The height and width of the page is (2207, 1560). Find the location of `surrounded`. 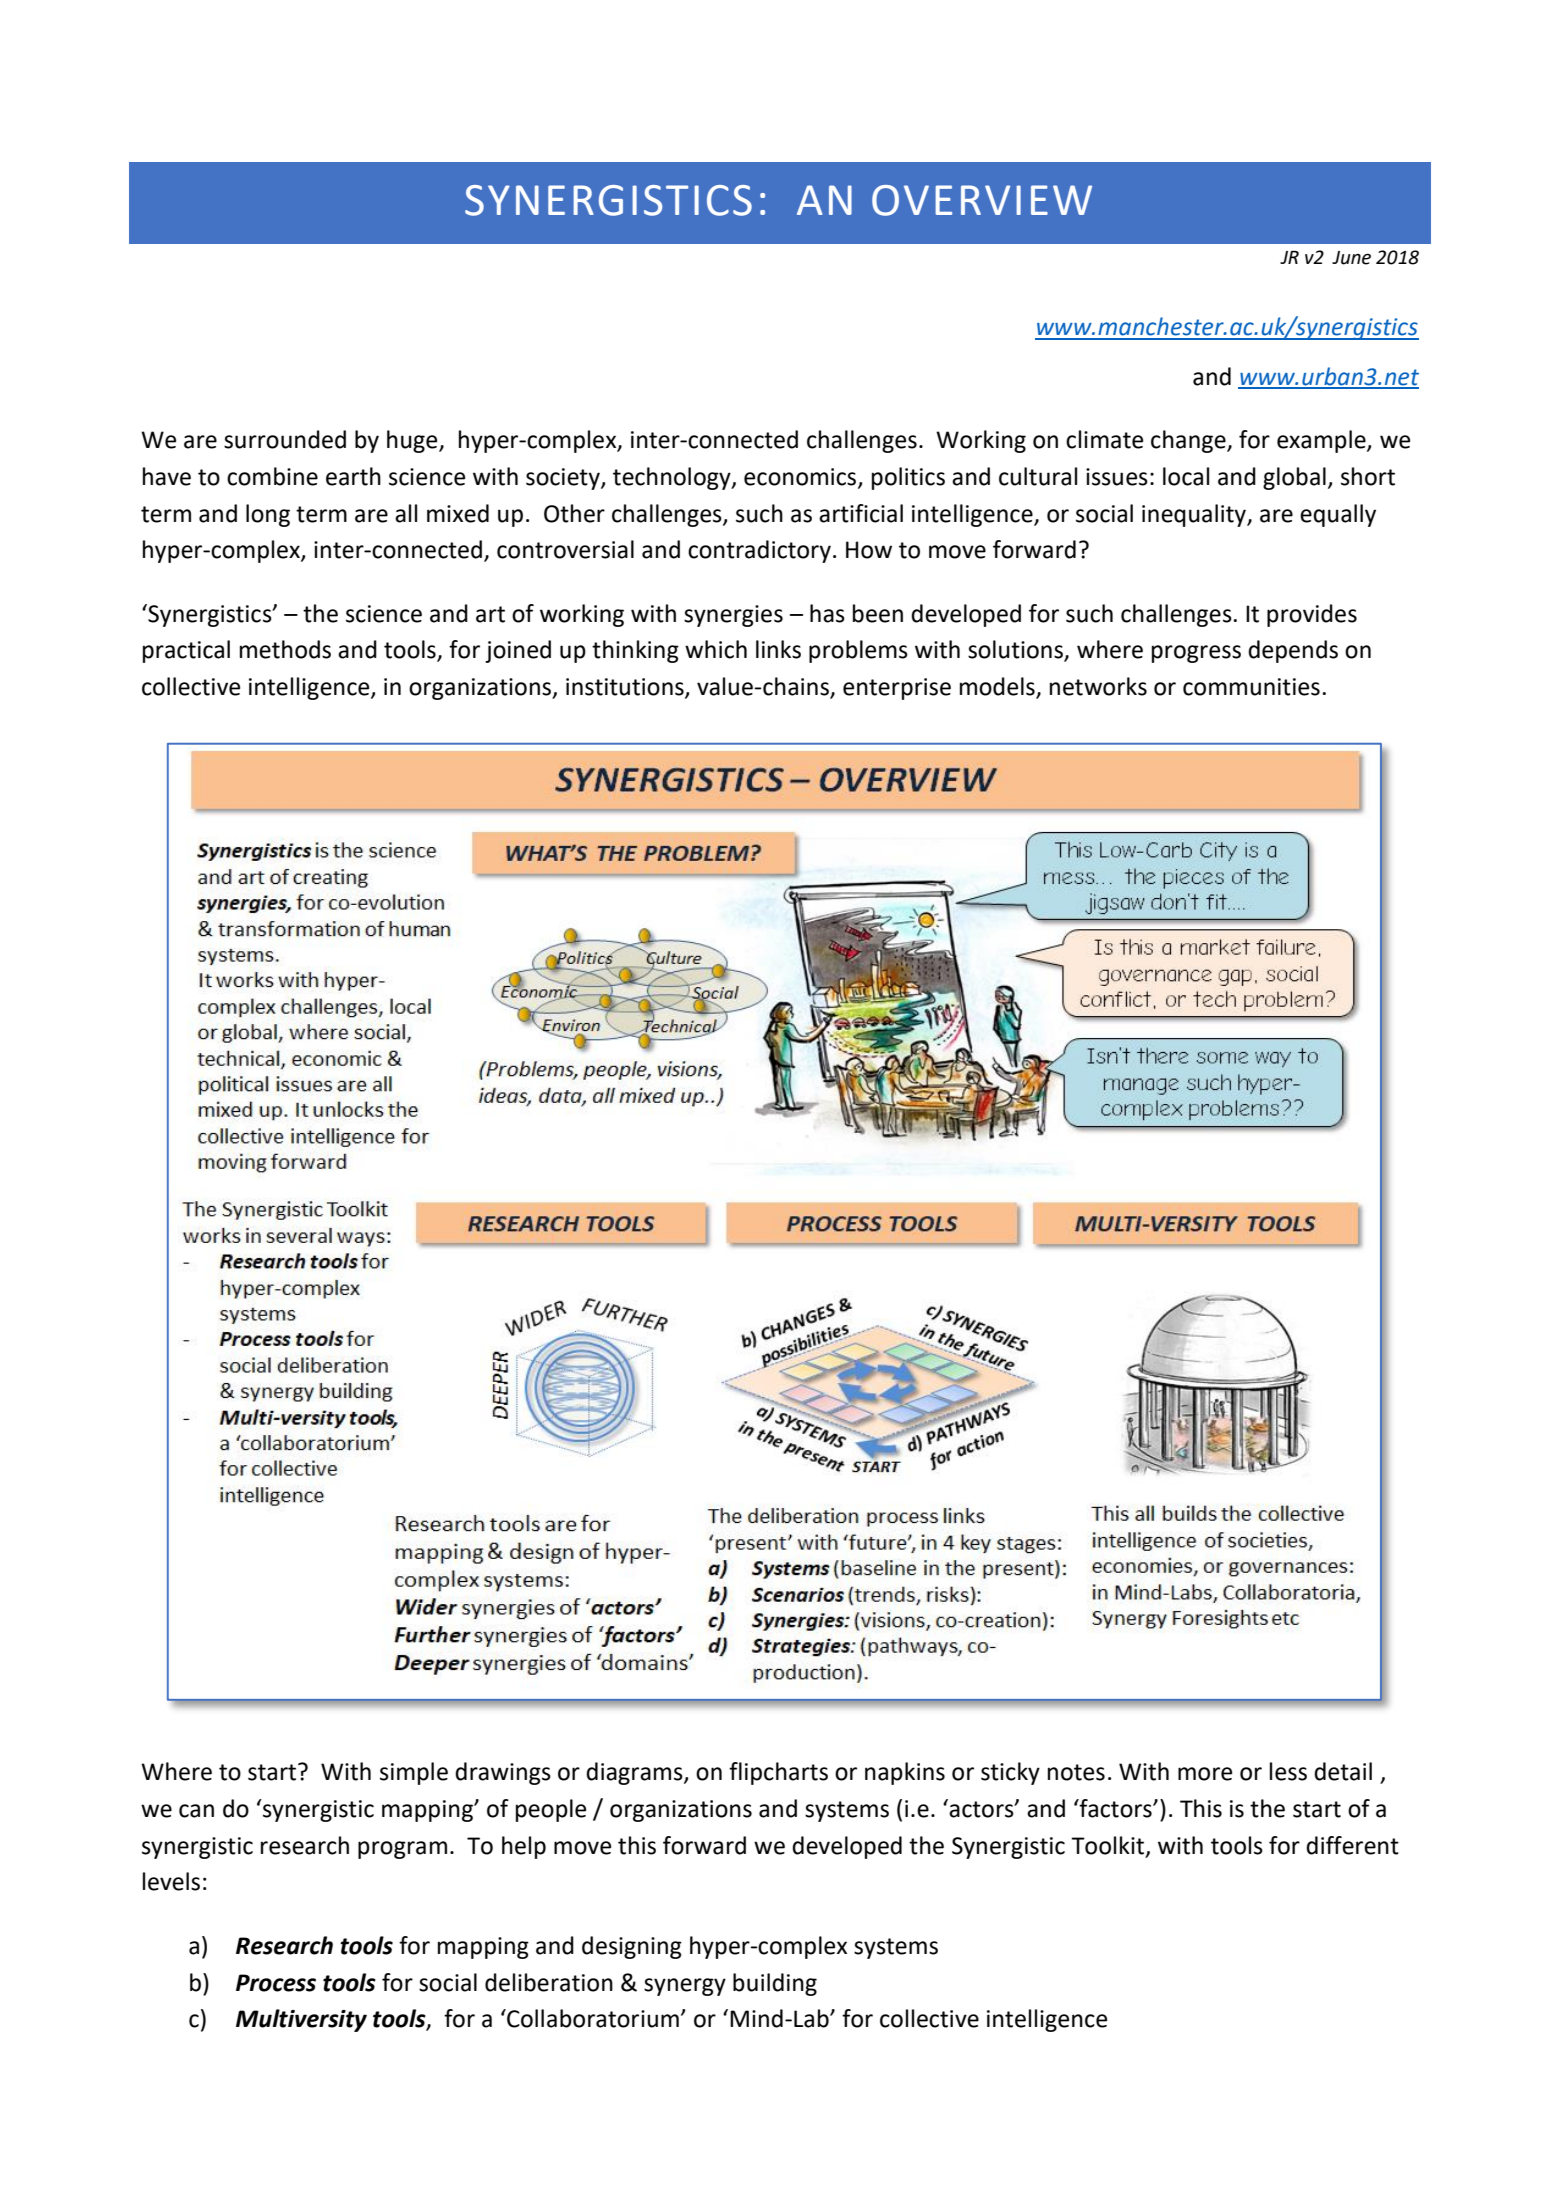

surrounded is located at coordinates (285, 439).
